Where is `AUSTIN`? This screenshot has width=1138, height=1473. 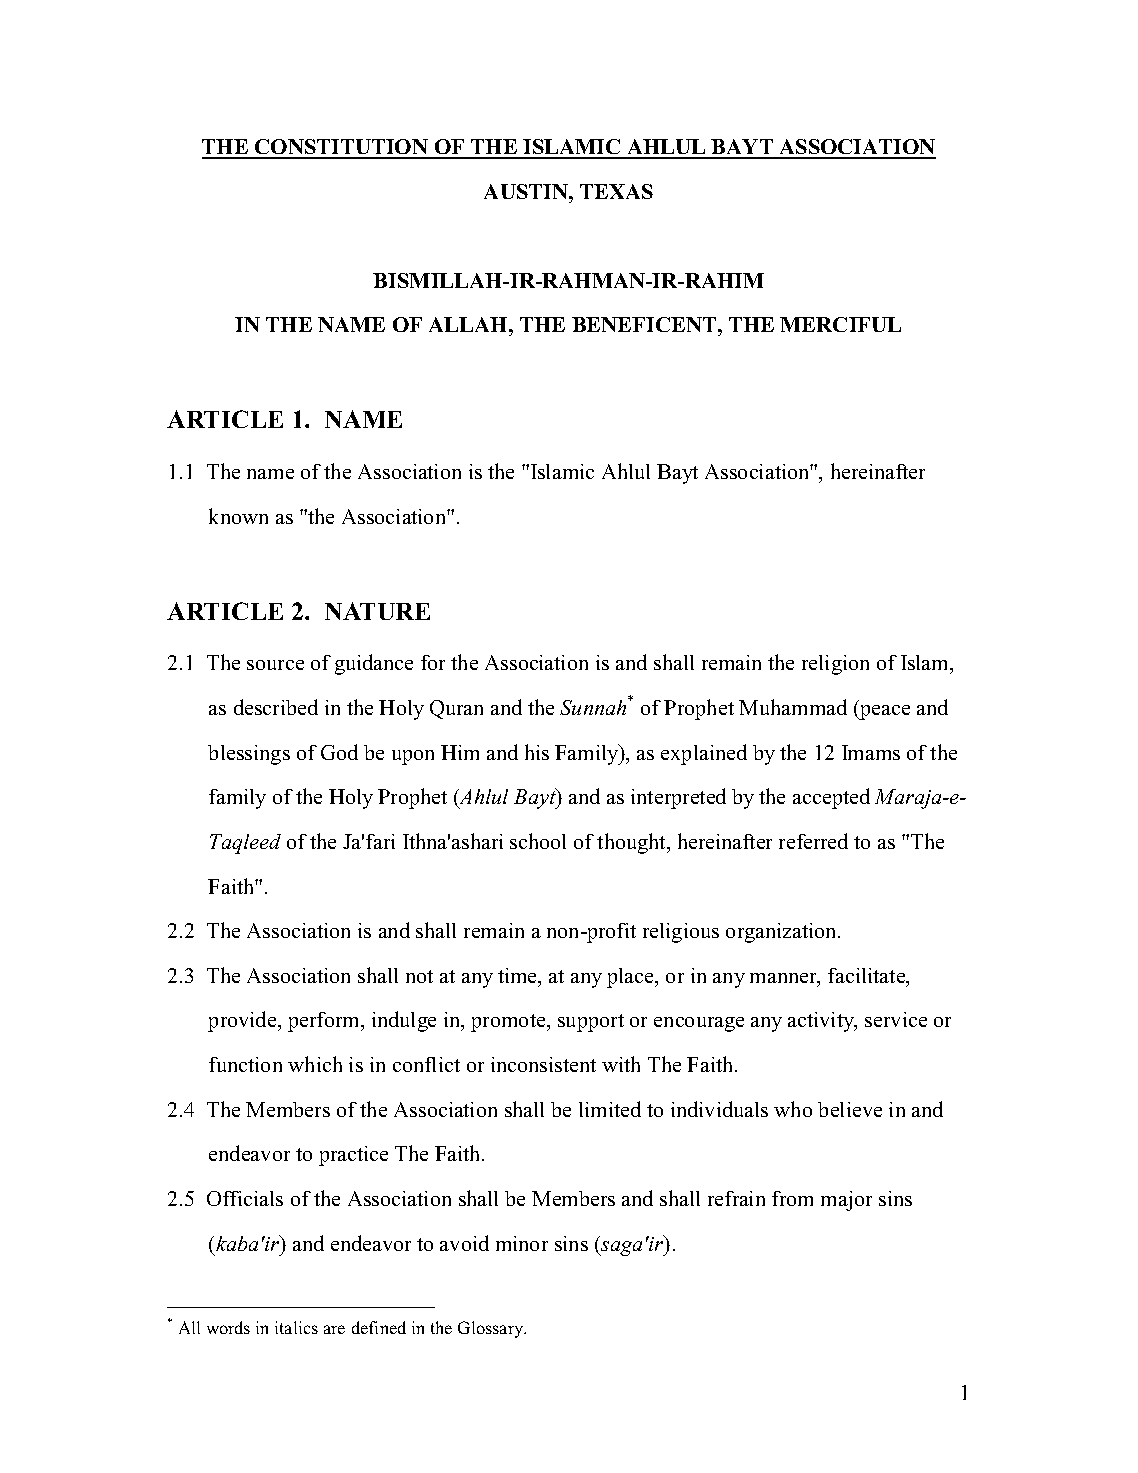
AUSTIN is located at coordinates (527, 191).
